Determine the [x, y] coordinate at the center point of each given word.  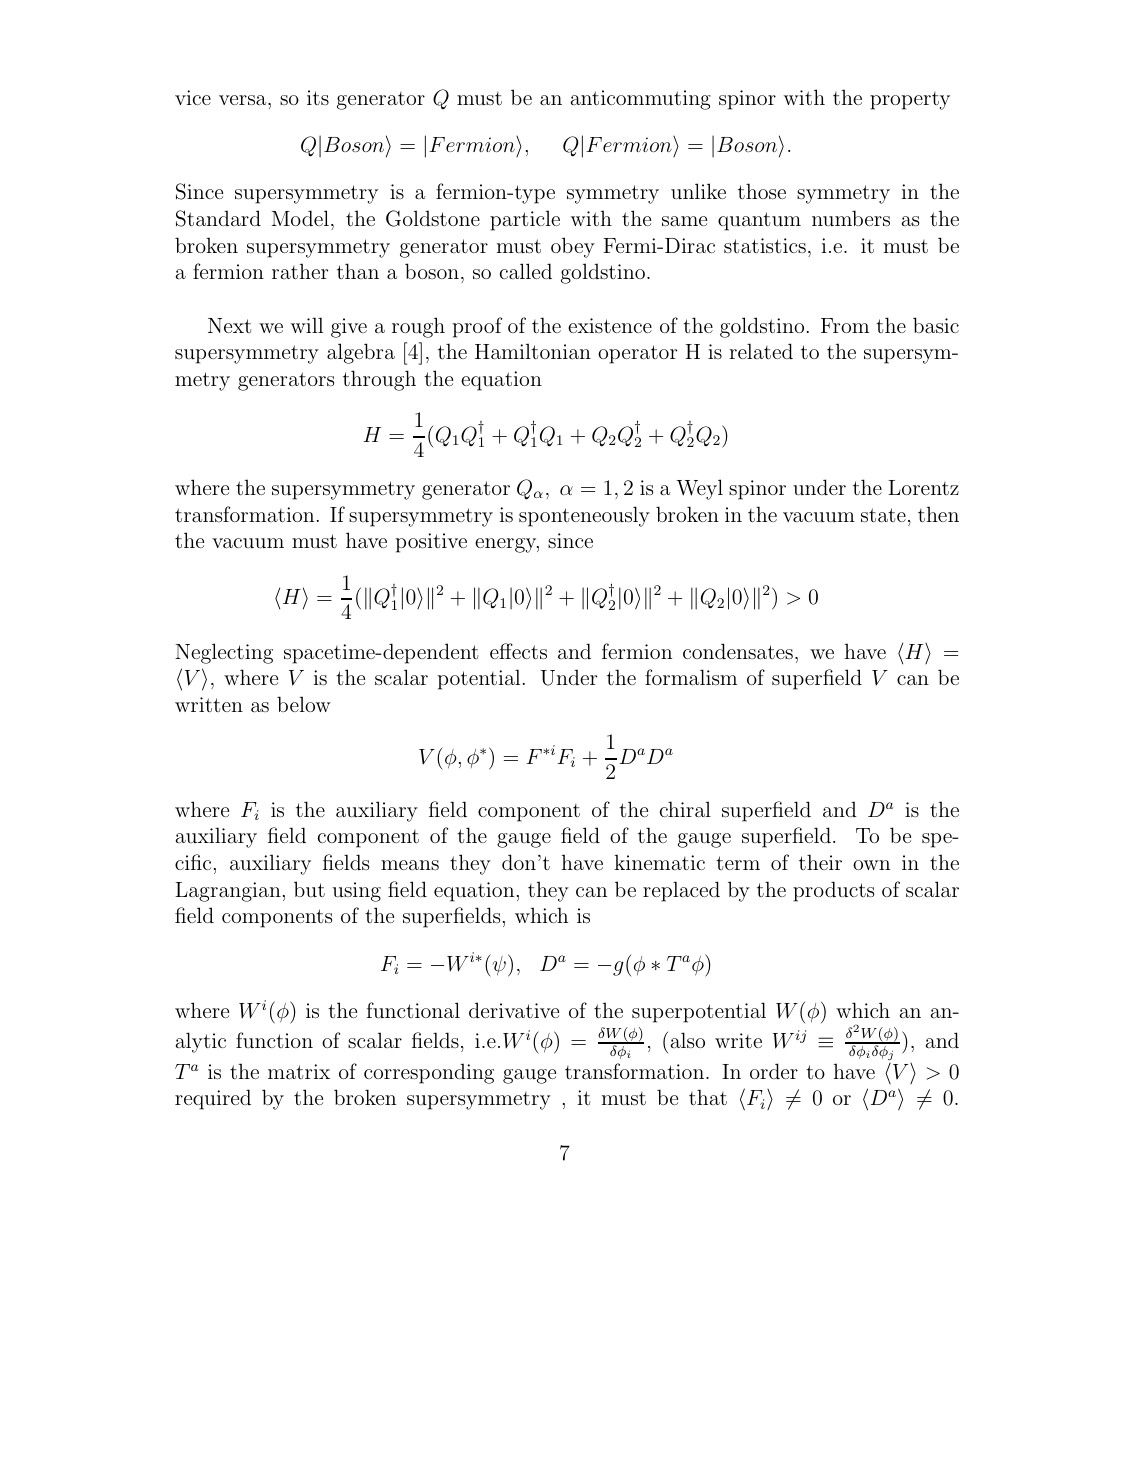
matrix [299, 1071]
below [304, 704]
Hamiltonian [533, 351]
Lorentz [923, 487]
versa [244, 100]
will [307, 325]
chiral [685, 809]
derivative [514, 1010]
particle [525, 220]
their [820, 862]
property [910, 101]
